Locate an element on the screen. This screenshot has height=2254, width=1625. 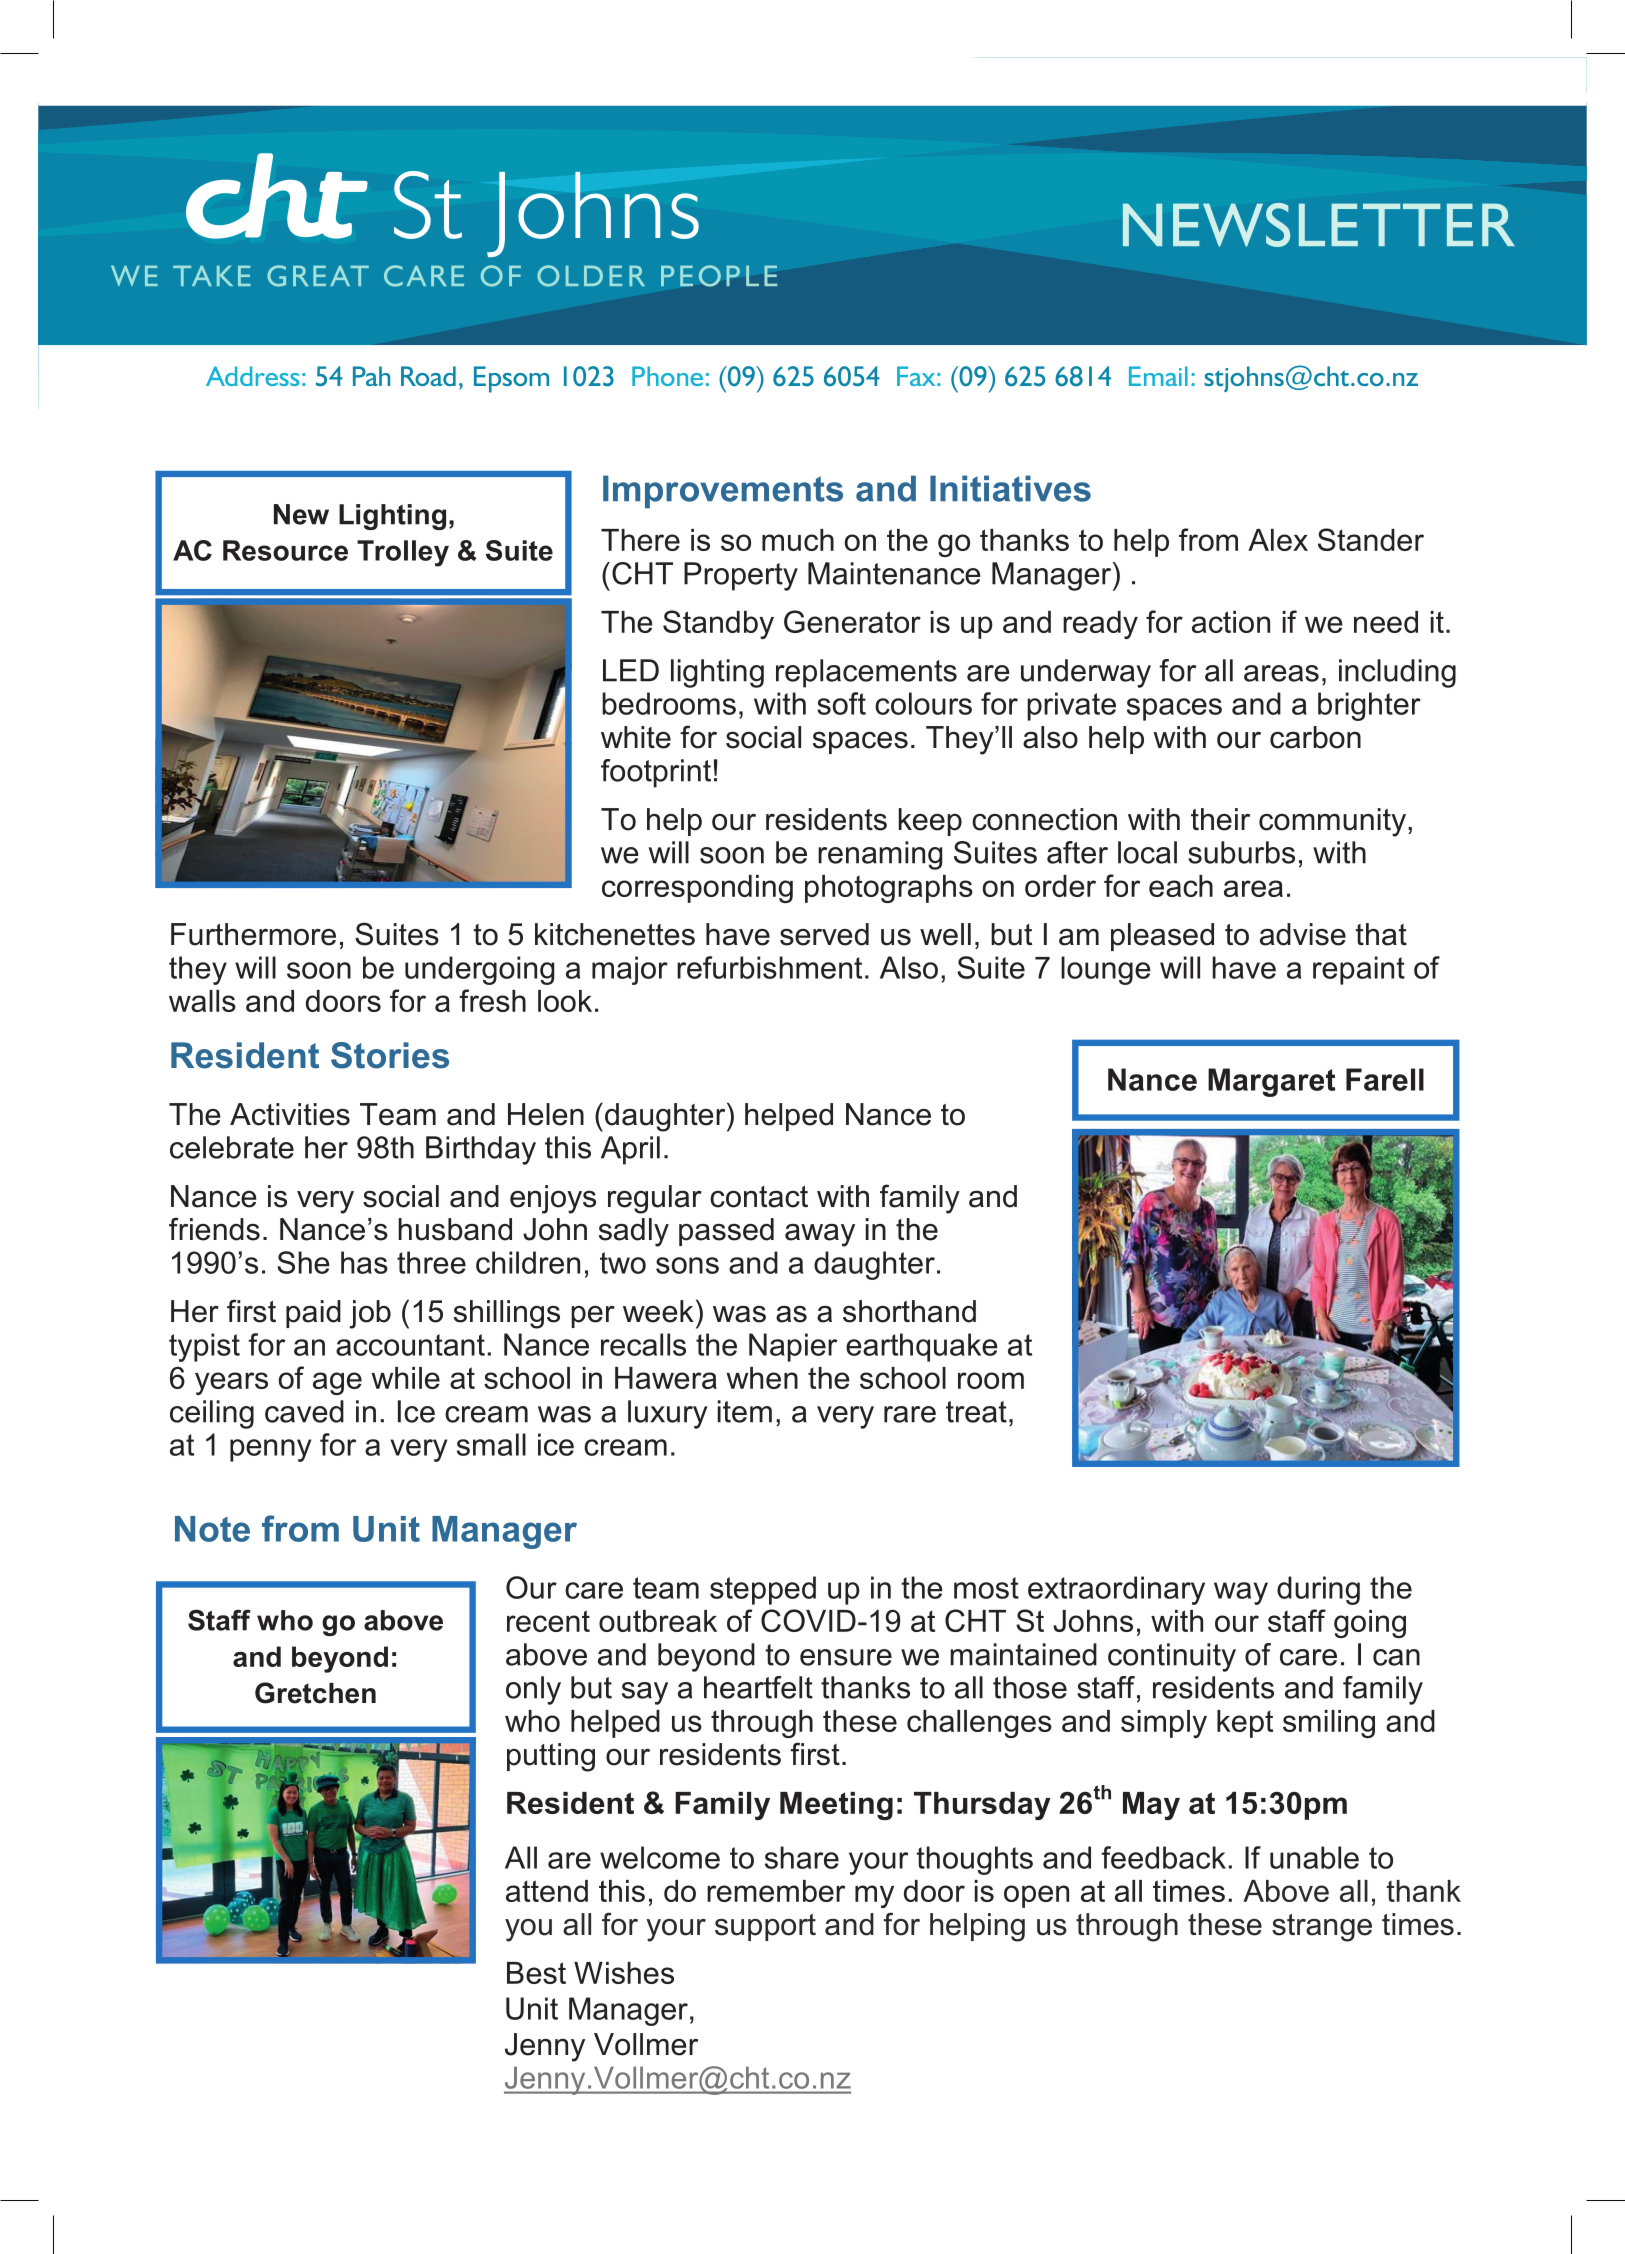
Activities is located at coordinates (290, 1114).
